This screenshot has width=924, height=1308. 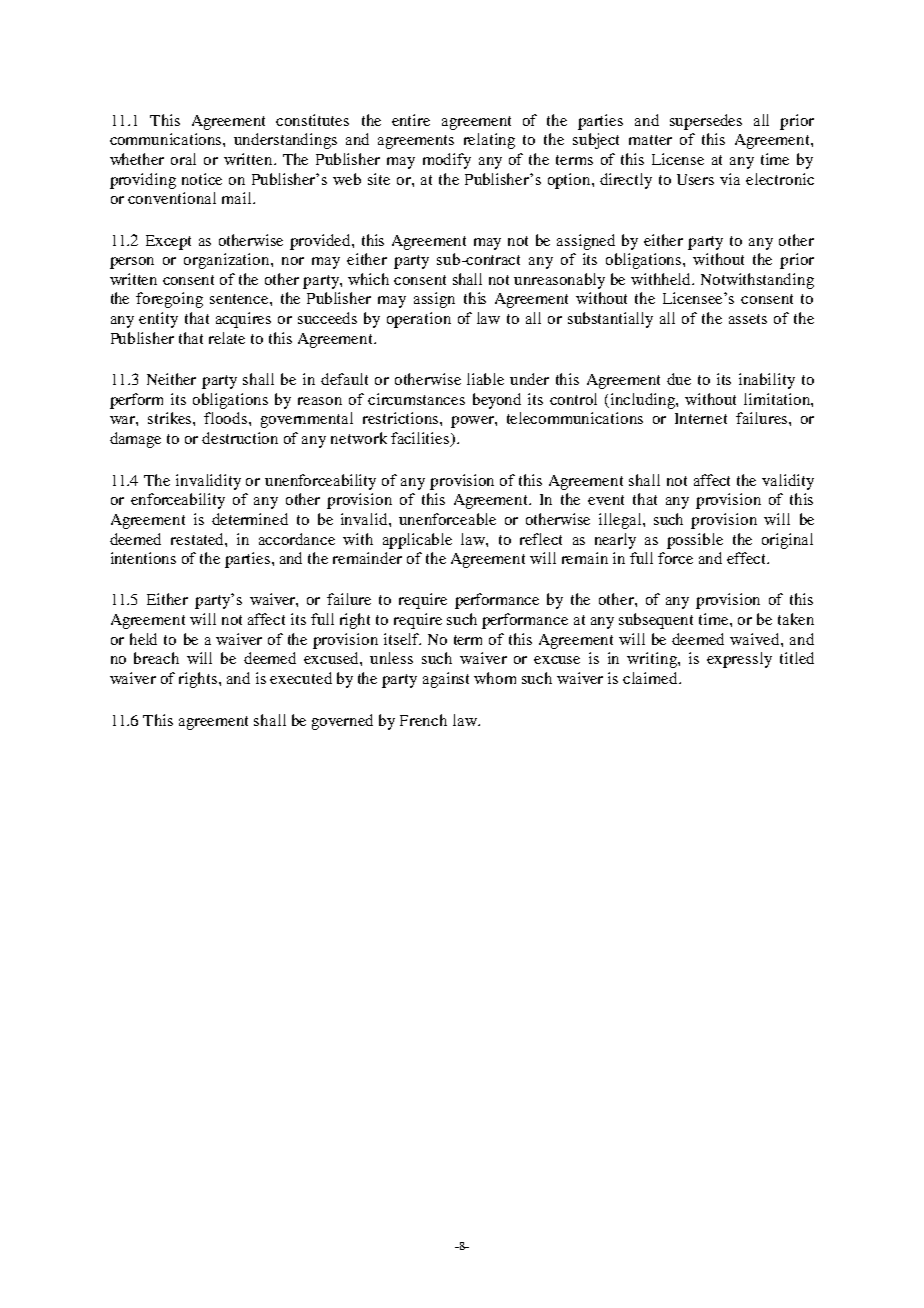 What do you see at coordinates (301, 678) in the screenshot?
I see `executed` at bounding box center [301, 678].
